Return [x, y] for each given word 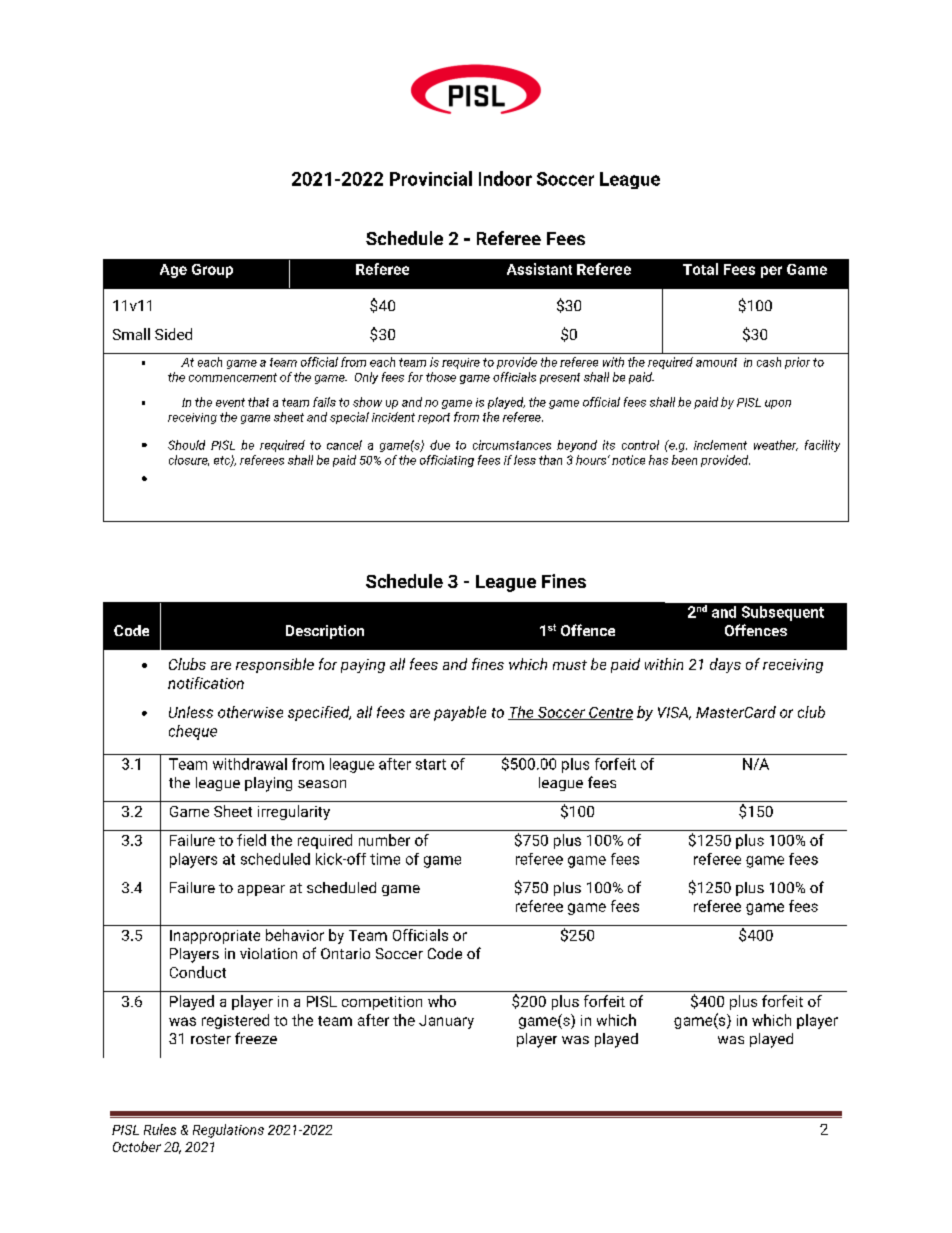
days [725, 665]
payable [460, 713]
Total [700, 269]
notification [206, 683]
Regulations [228, 1131]
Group [212, 271]
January [446, 1022]
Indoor [505, 178]
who [442, 1001]
